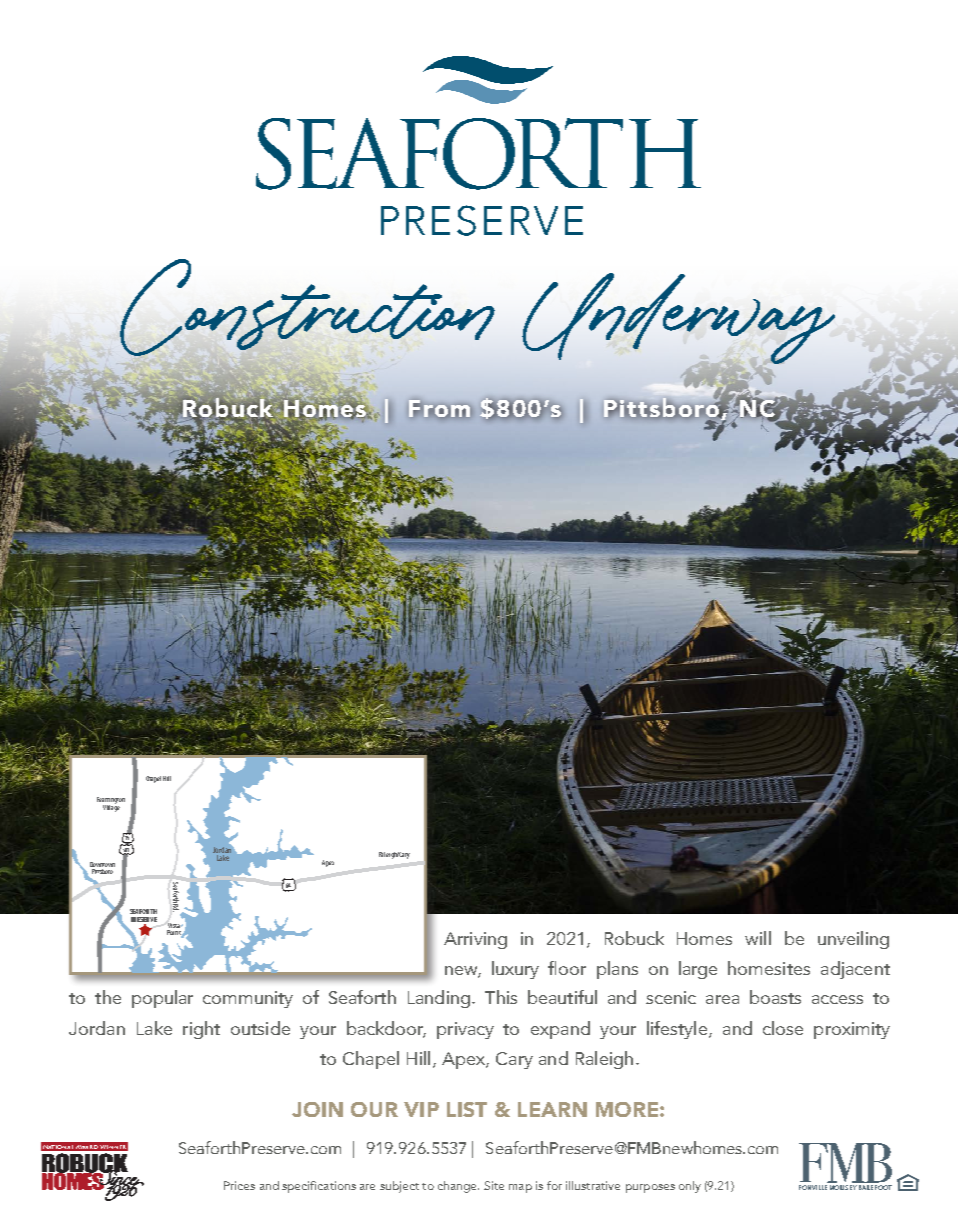  What do you see at coordinates (458, 1187) in the screenshot?
I see `change` at bounding box center [458, 1187].
